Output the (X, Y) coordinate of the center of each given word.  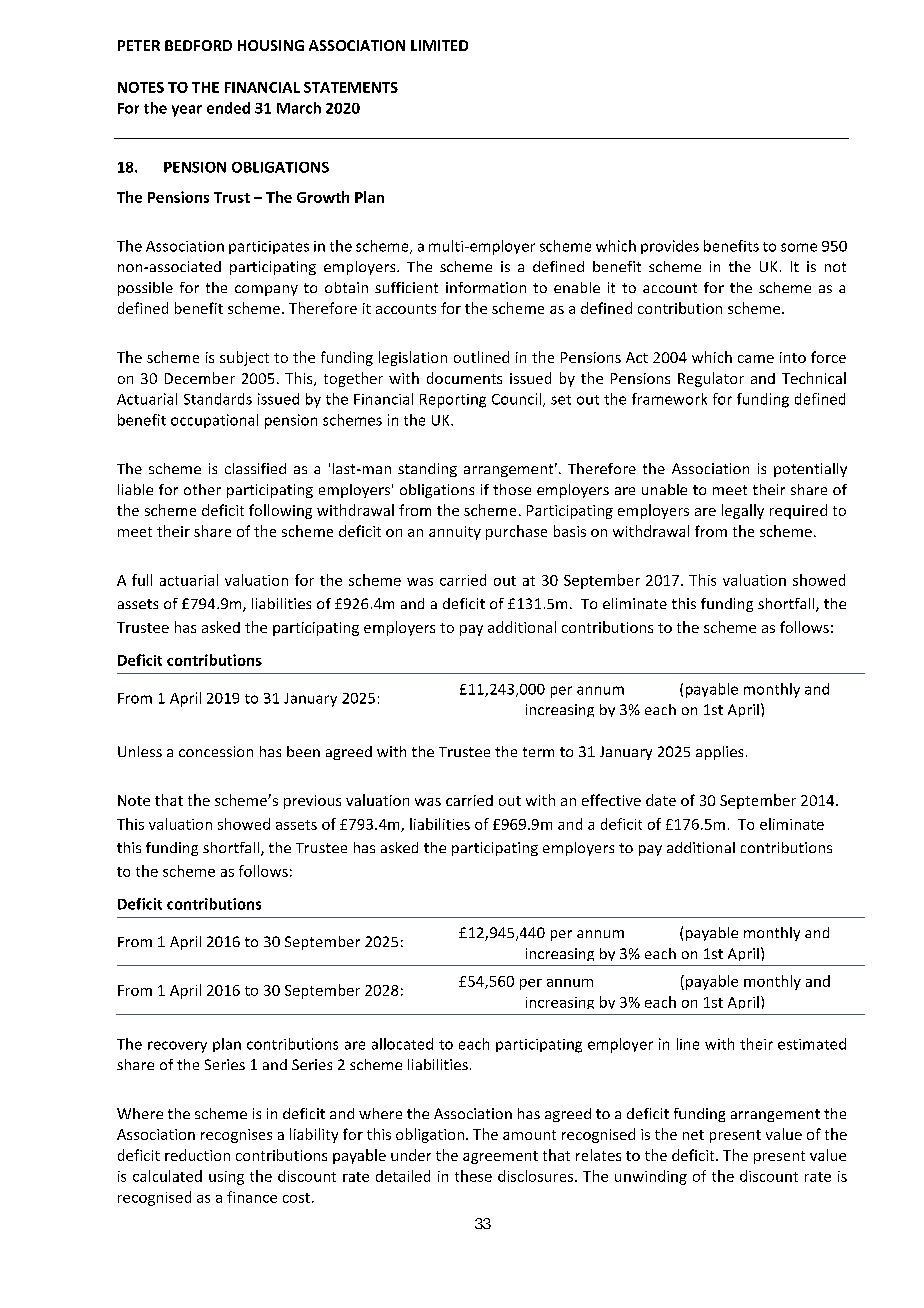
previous (312, 802)
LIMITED (439, 45)
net (693, 1135)
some (799, 247)
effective (611, 800)
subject (244, 358)
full (142, 580)
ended (228, 108)
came (756, 359)
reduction (197, 1155)
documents (464, 378)
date (661, 800)
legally (743, 511)
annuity (455, 533)
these (473, 1176)
